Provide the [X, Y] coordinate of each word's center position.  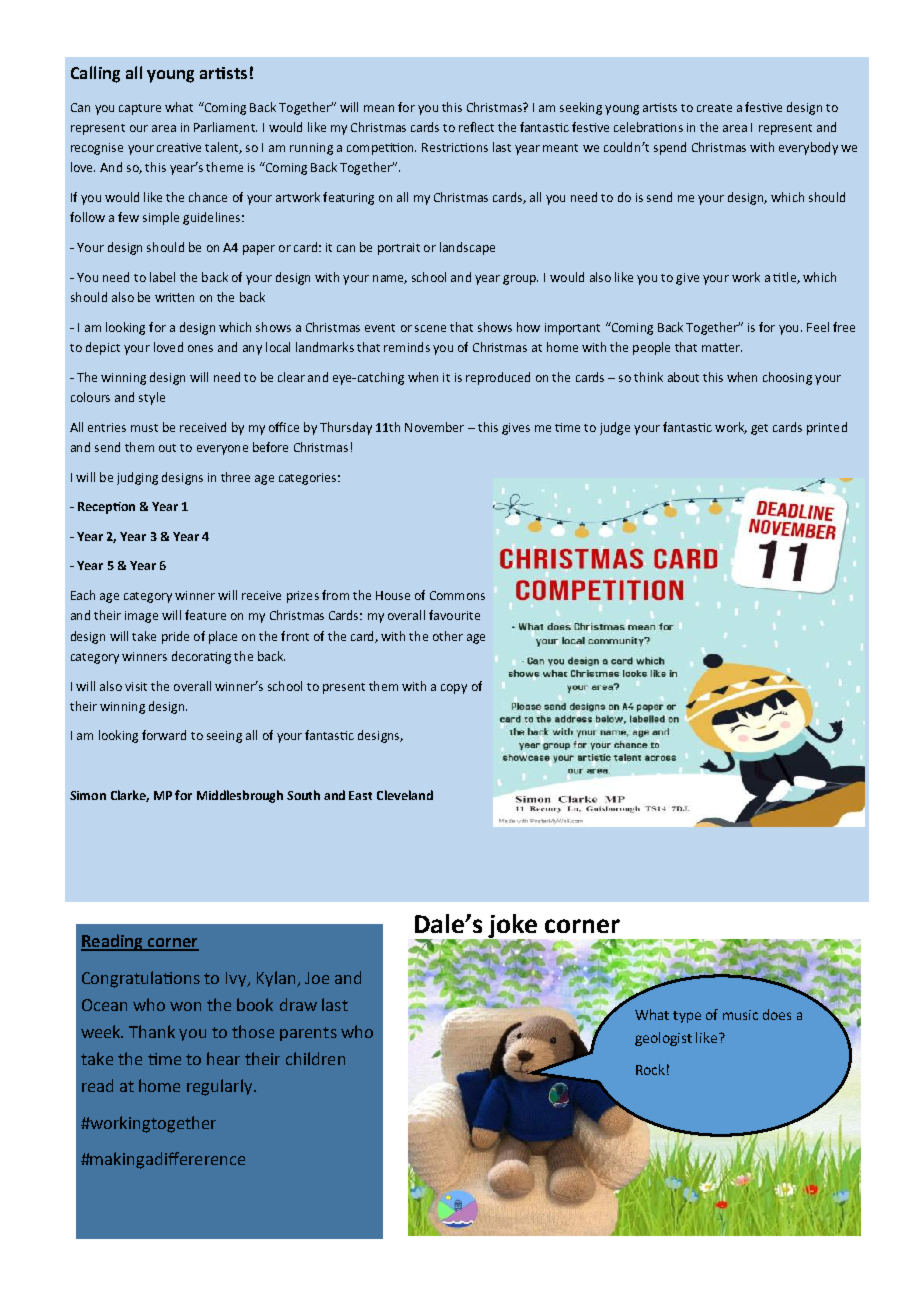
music [740, 1015]
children [315, 1058]
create [714, 108]
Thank [152, 1031]
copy [454, 689]
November [434, 427]
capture [140, 109]
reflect [476, 127]
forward [164, 735]
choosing [787, 378]
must [144, 428]
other [448, 636]
